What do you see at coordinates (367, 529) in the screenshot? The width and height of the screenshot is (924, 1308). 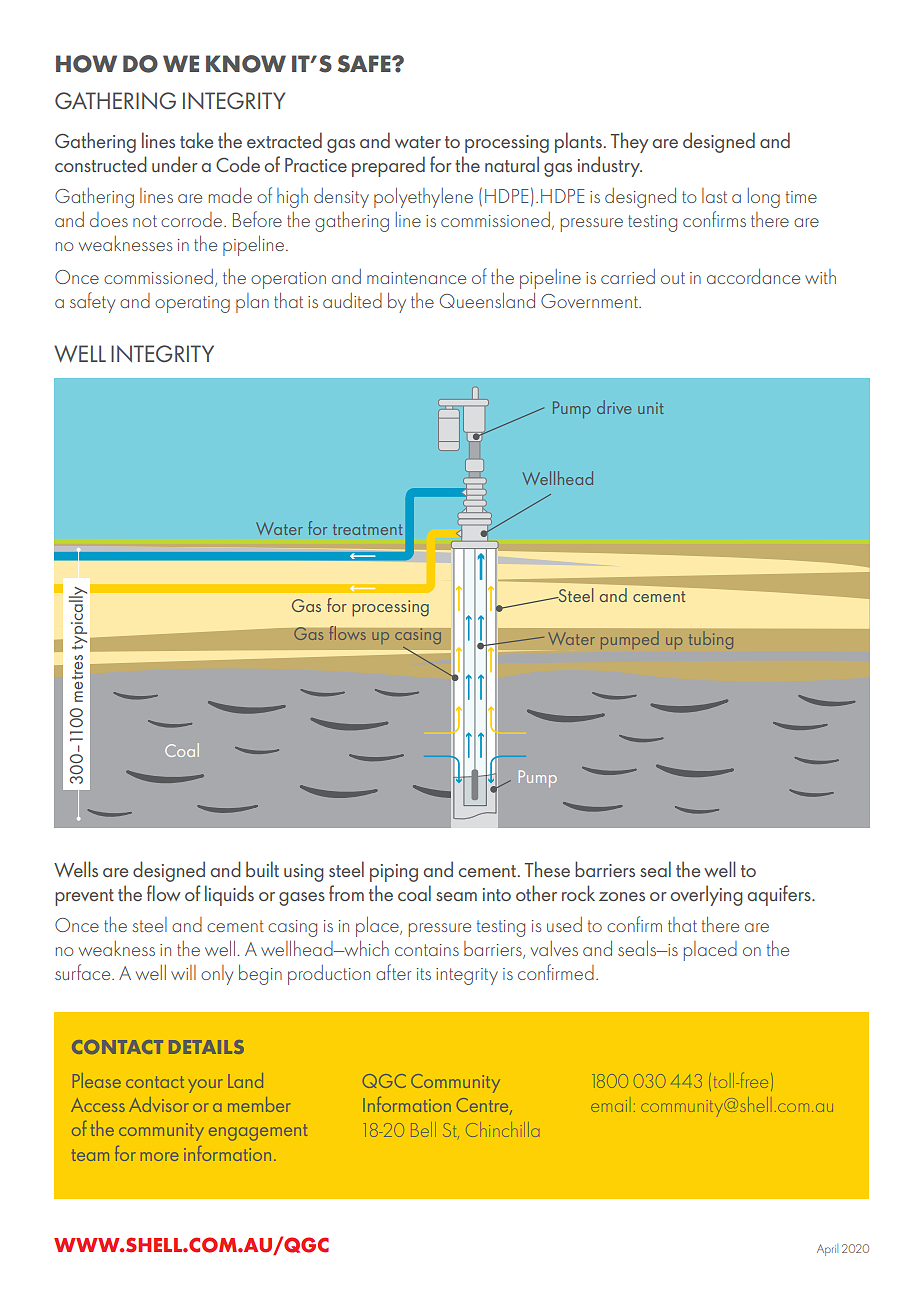 I see `treatment` at bounding box center [367, 529].
